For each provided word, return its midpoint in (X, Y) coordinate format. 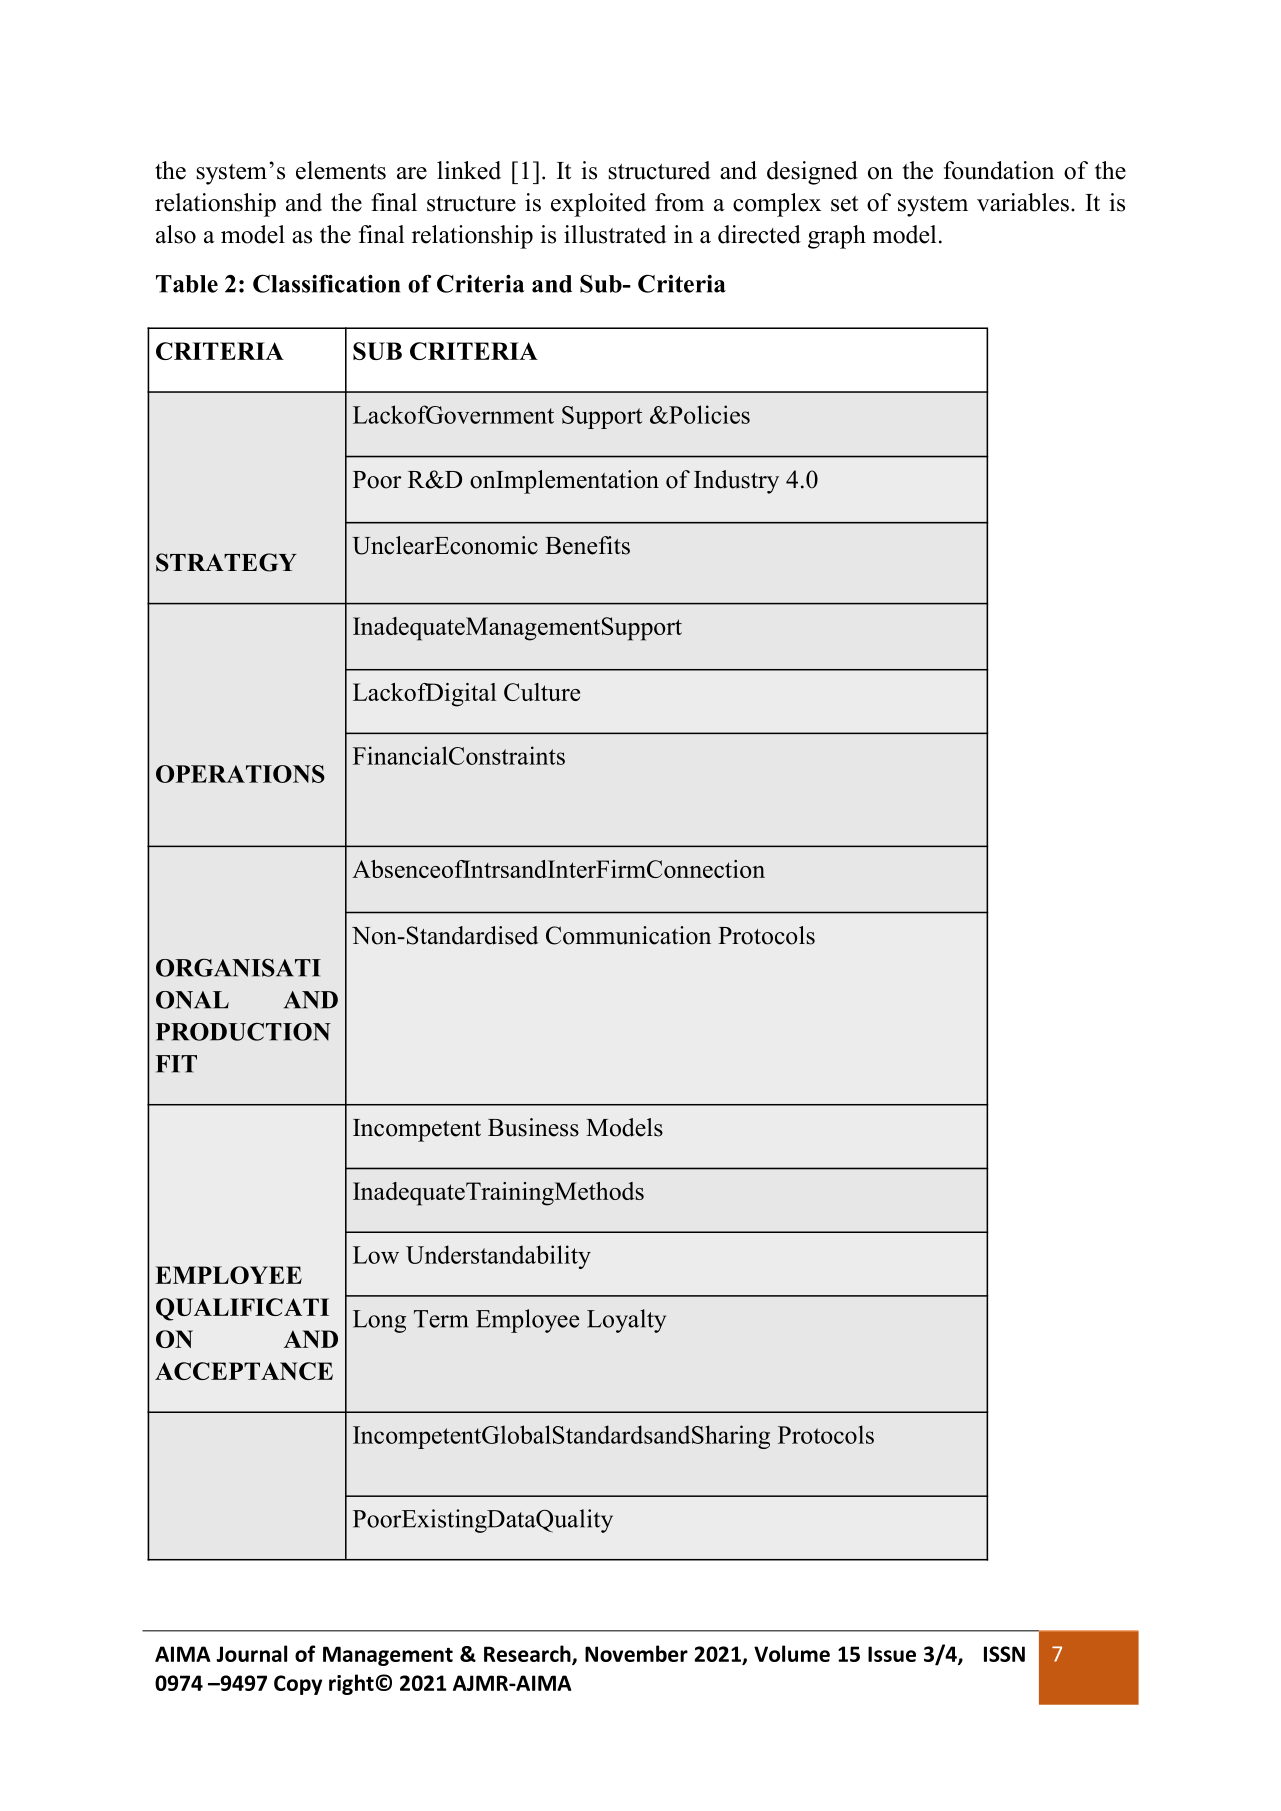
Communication (628, 935)
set (844, 204)
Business (533, 1127)
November (636, 1653)
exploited (598, 205)
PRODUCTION (243, 1032)
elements (341, 170)
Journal (251, 1653)
